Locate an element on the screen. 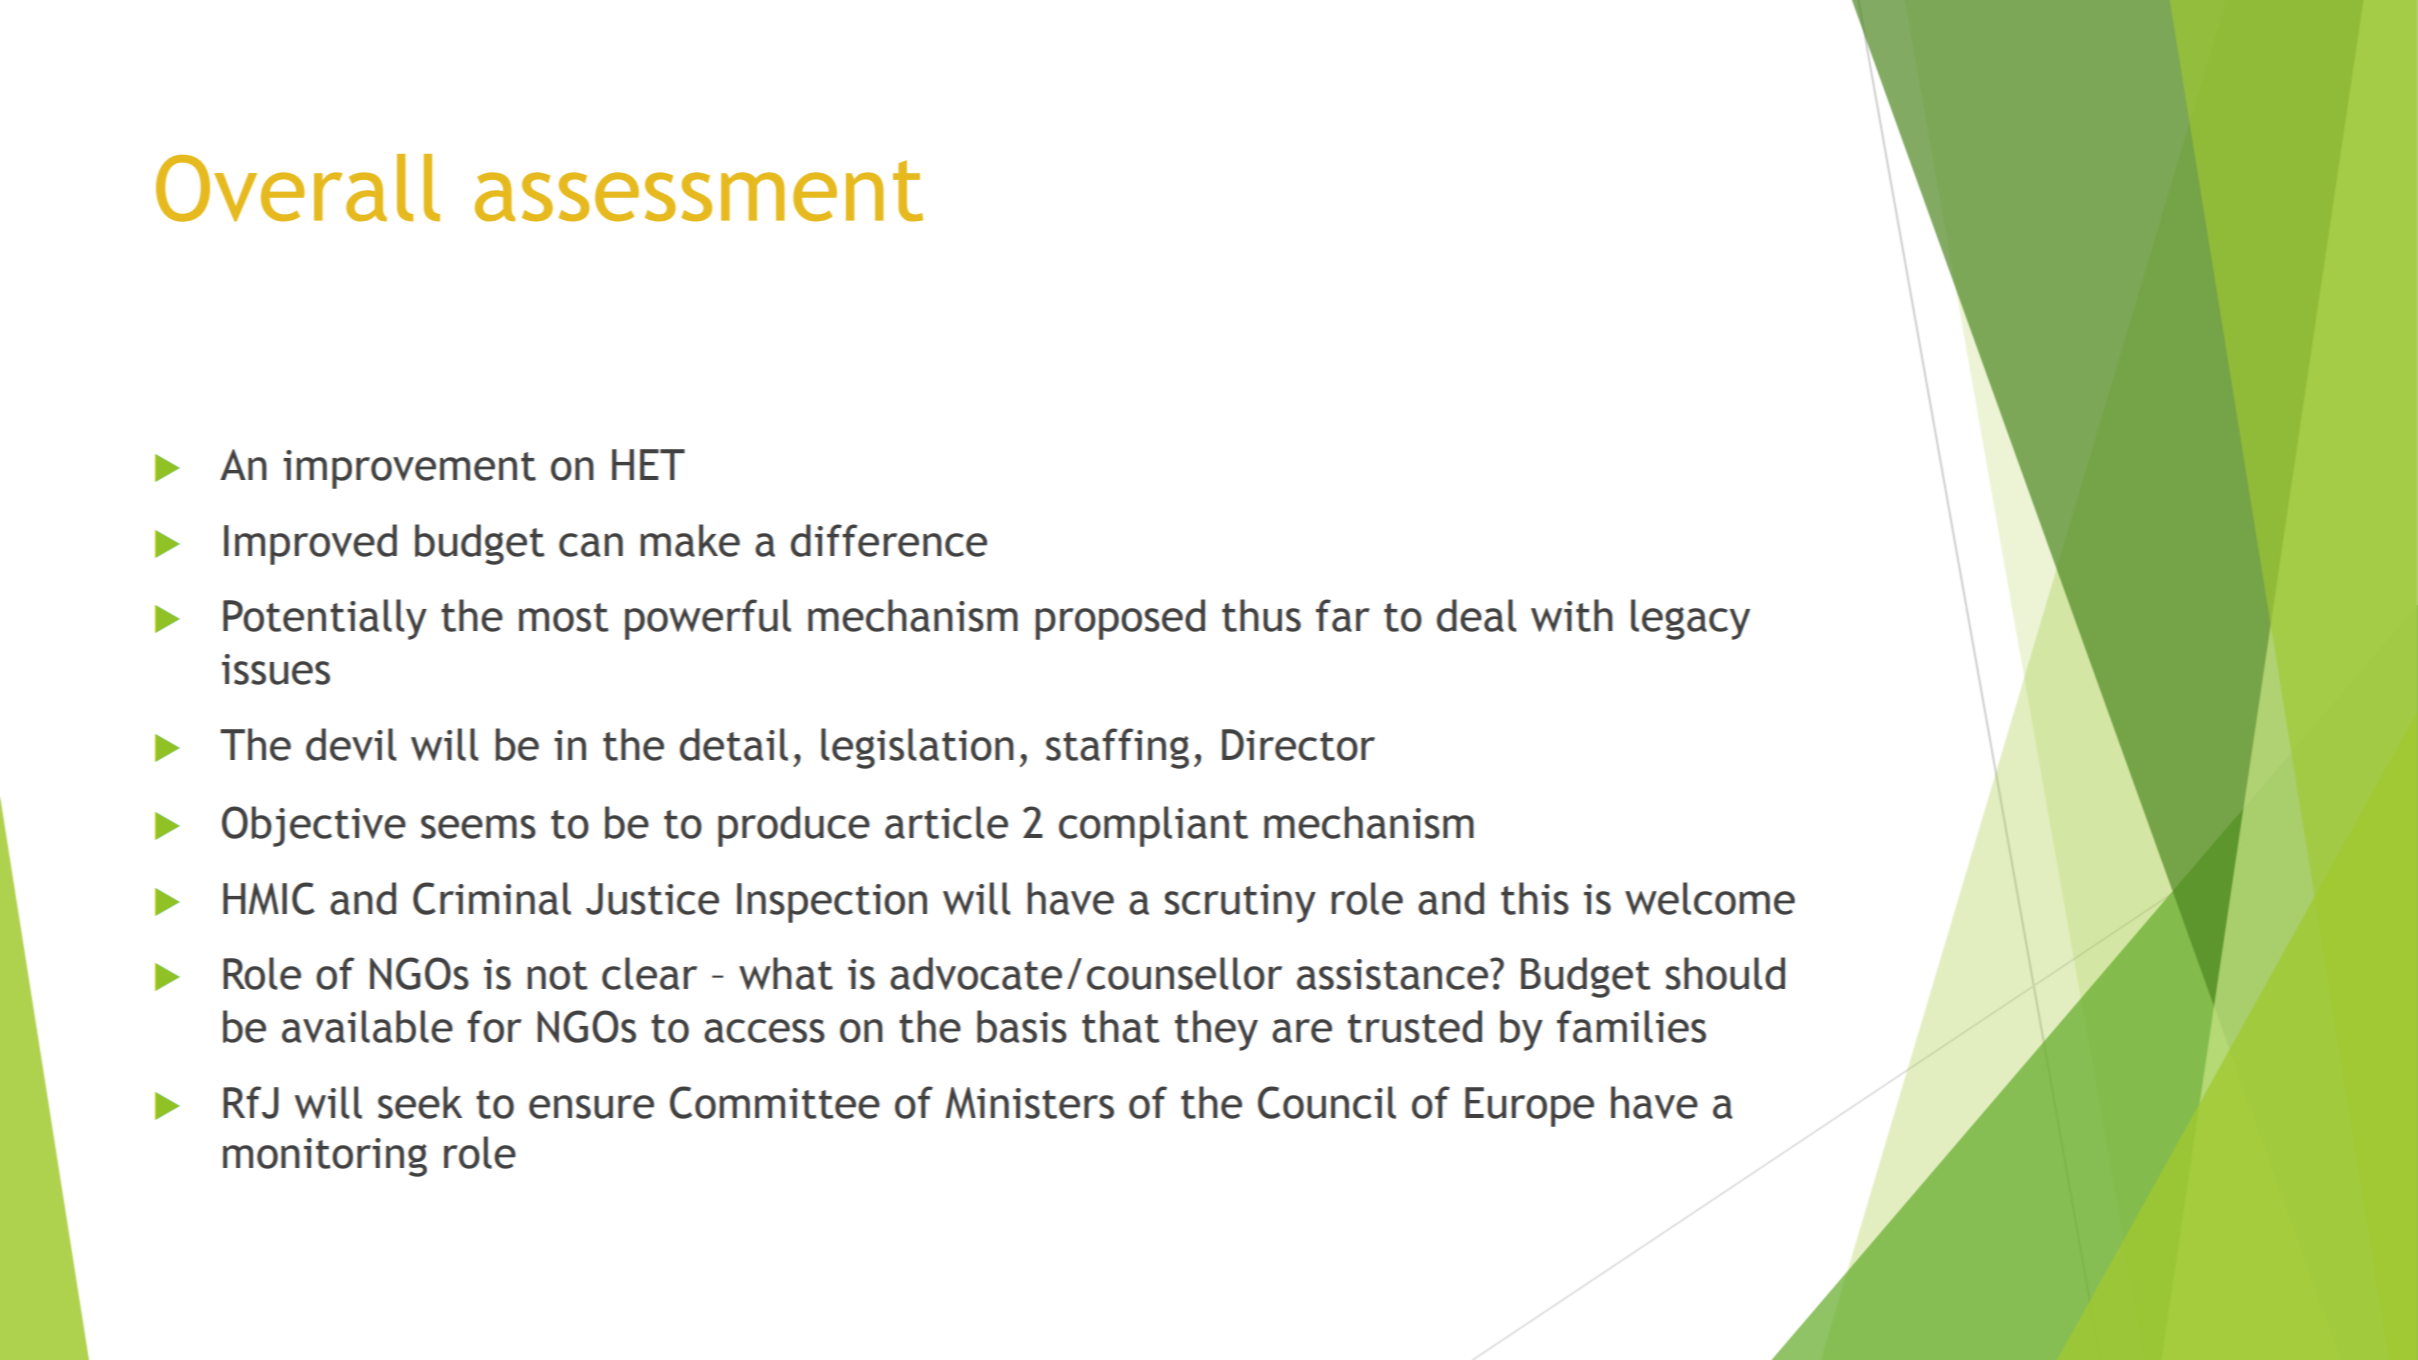  issues is located at coordinates (276, 669).
